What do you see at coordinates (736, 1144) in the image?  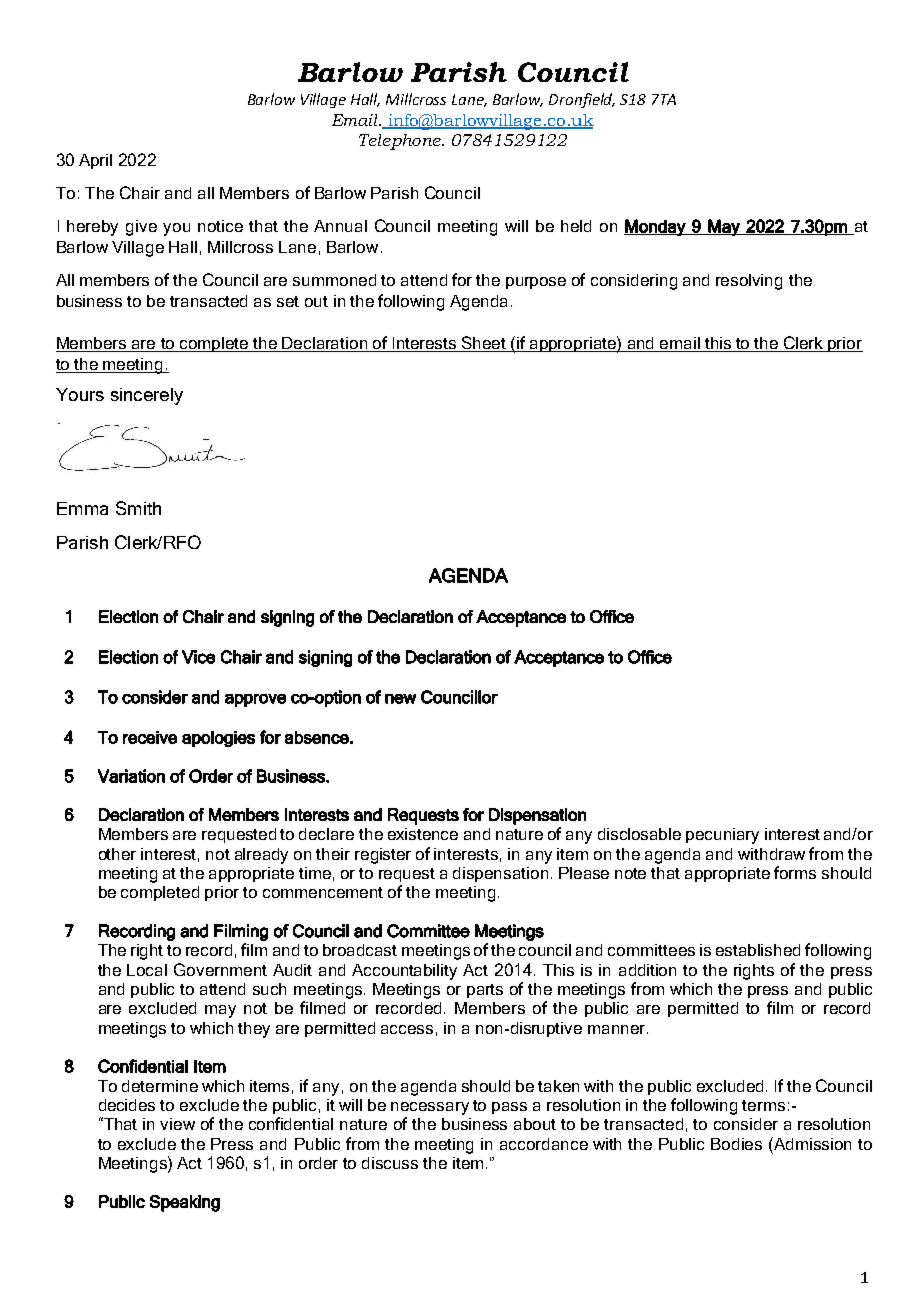 I see `Bodies` at bounding box center [736, 1144].
